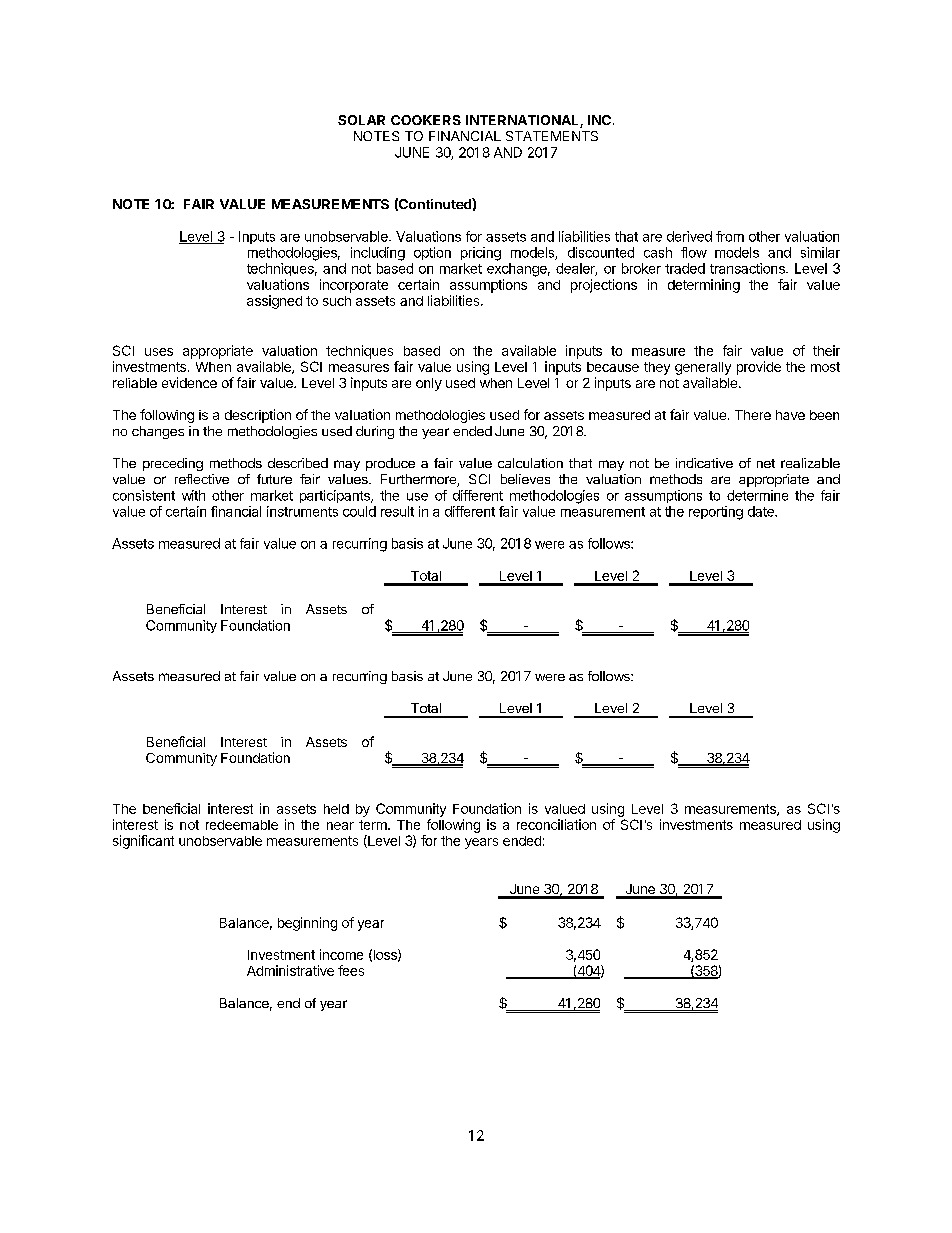 This screenshot has width=952, height=1233. Describe the element at coordinates (730, 236) in the screenshot. I see `from` at that location.
